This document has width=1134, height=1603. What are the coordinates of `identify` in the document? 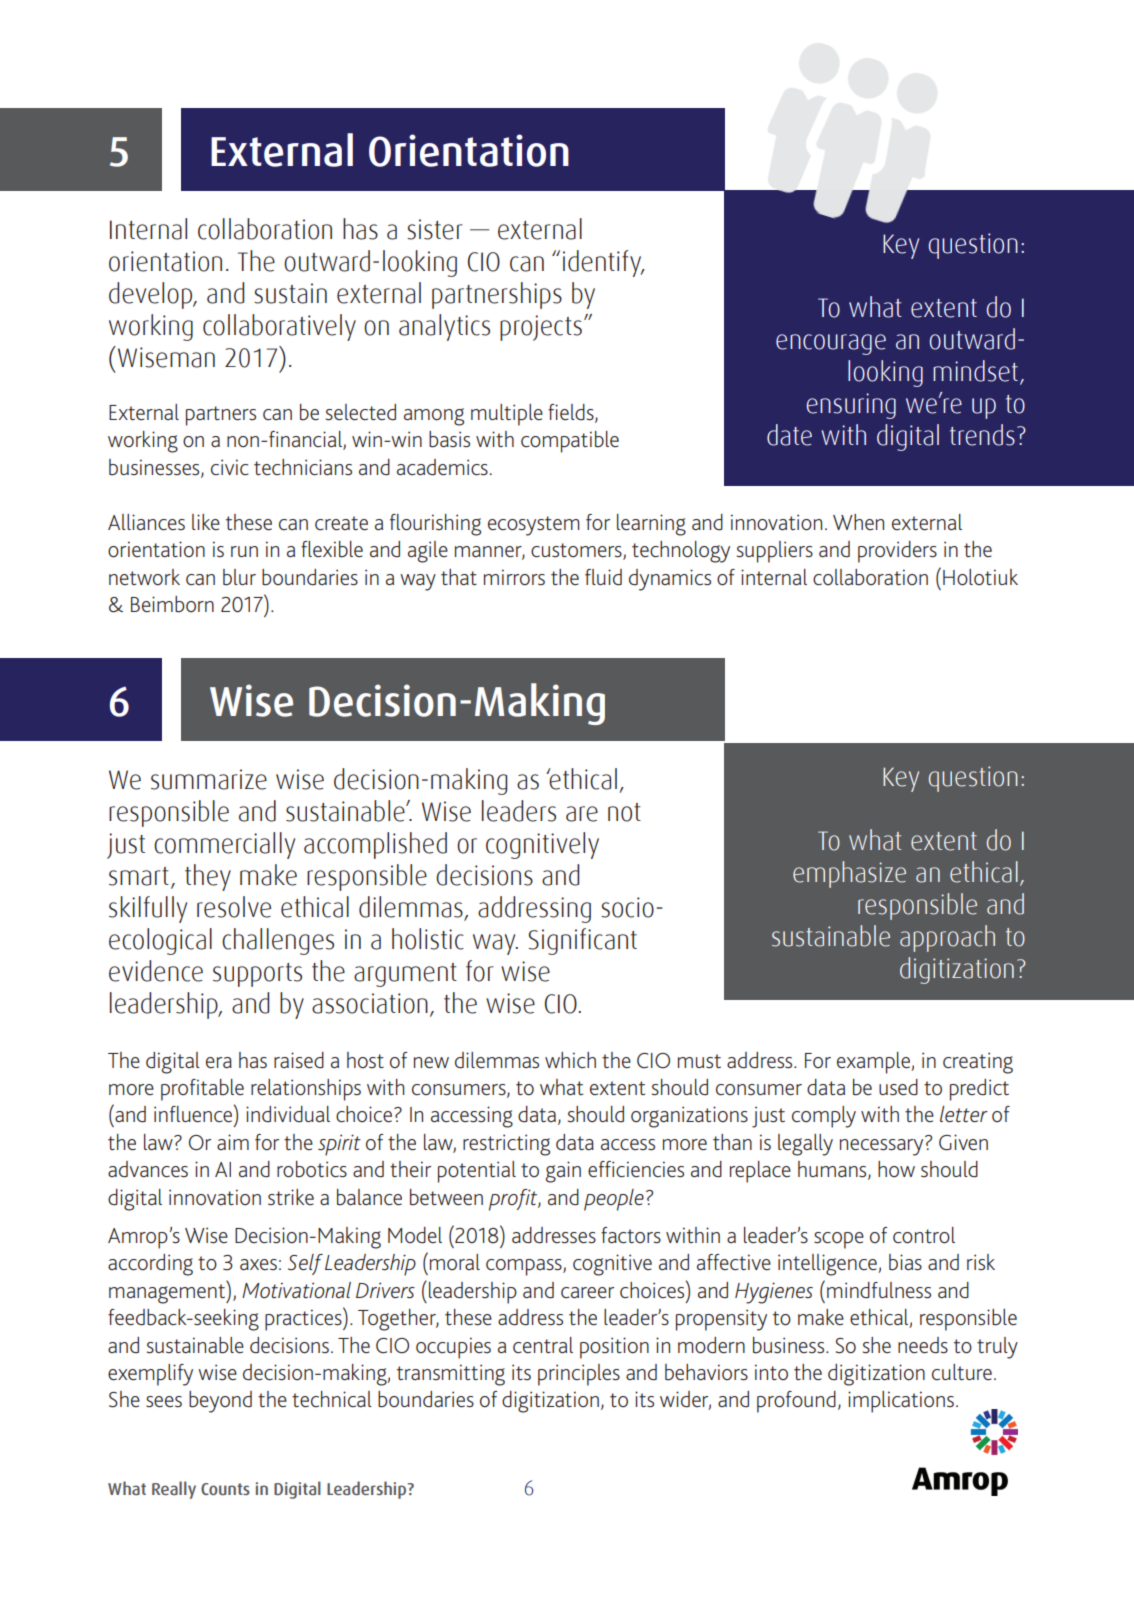 It's located at (603, 263).
